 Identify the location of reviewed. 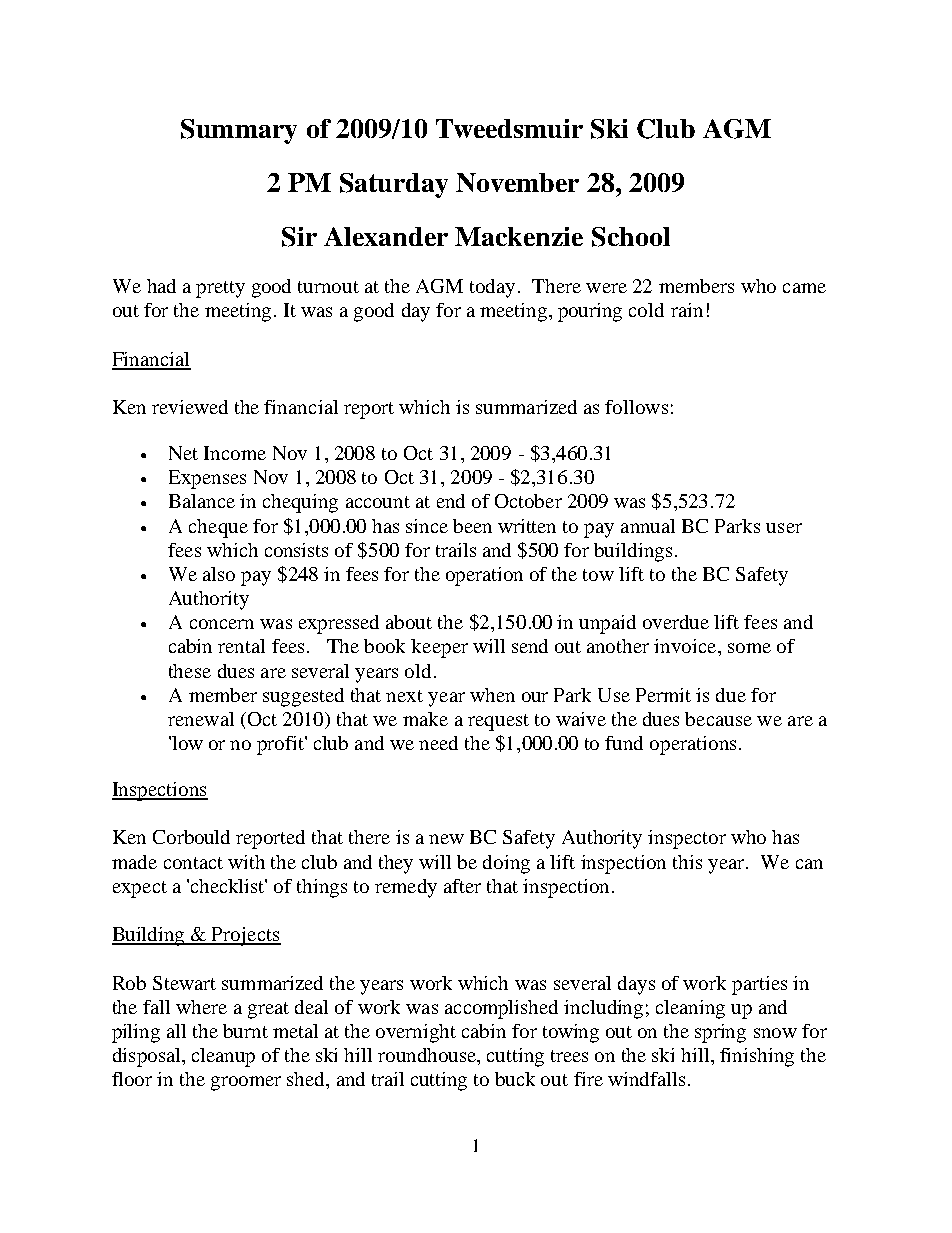
(190, 407).
